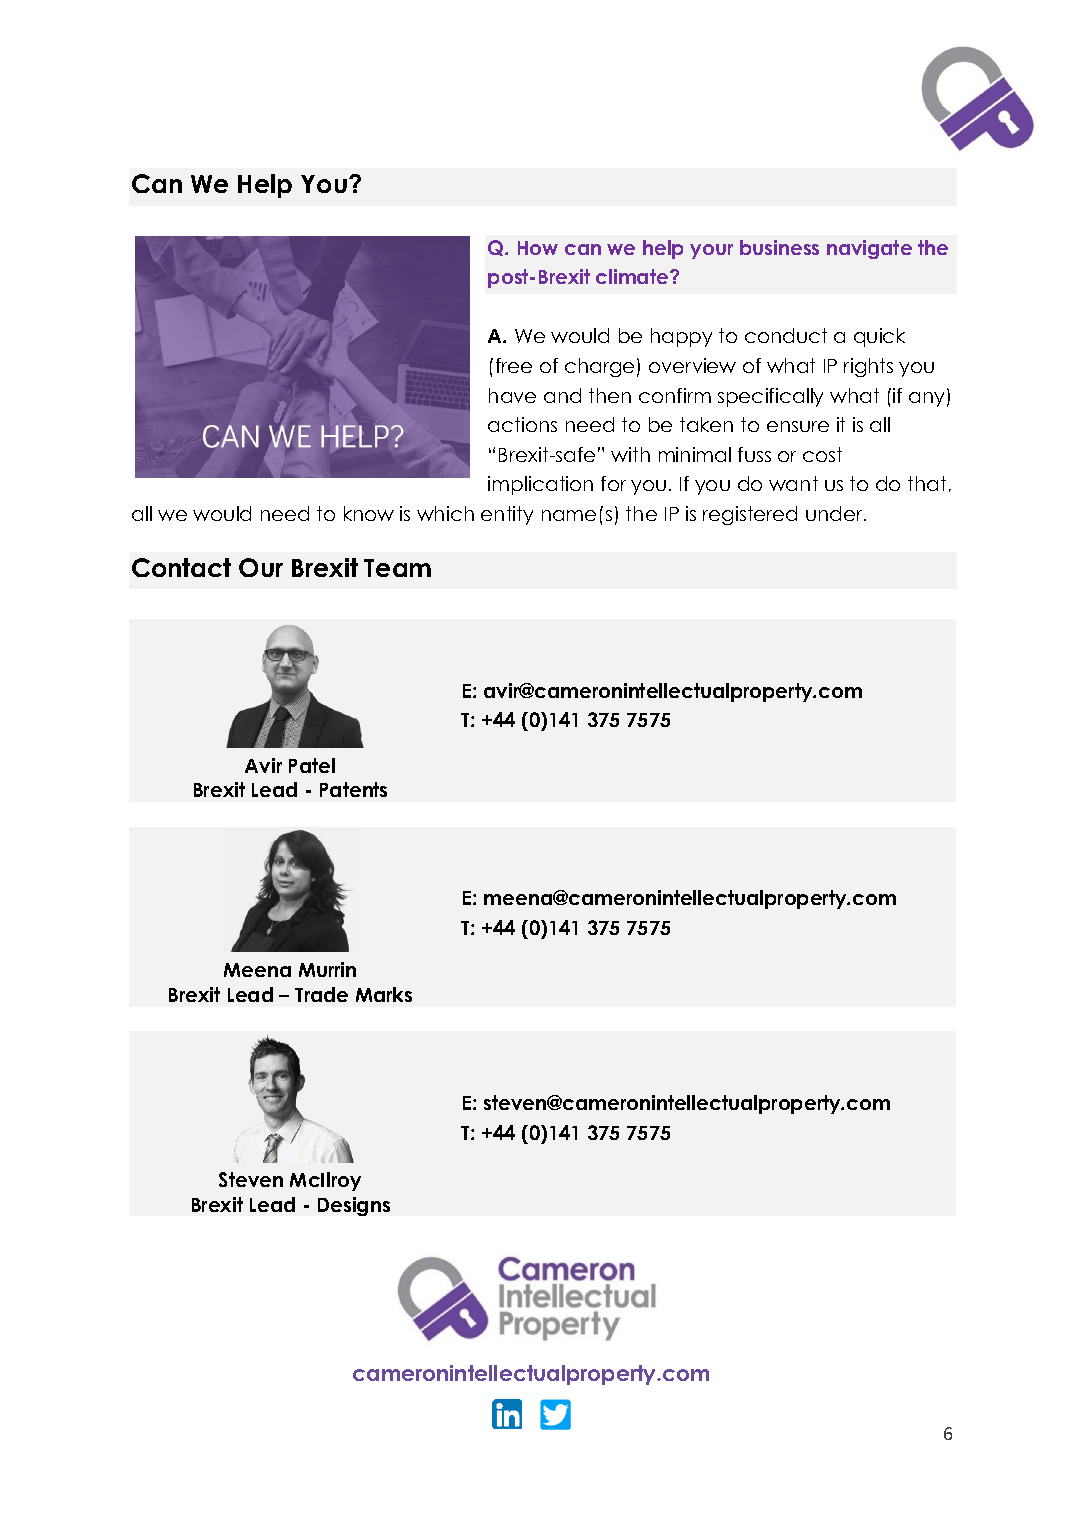 This screenshot has width=1085, height=1535. What do you see at coordinates (369, 513) in the screenshot?
I see `know` at bounding box center [369, 513].
